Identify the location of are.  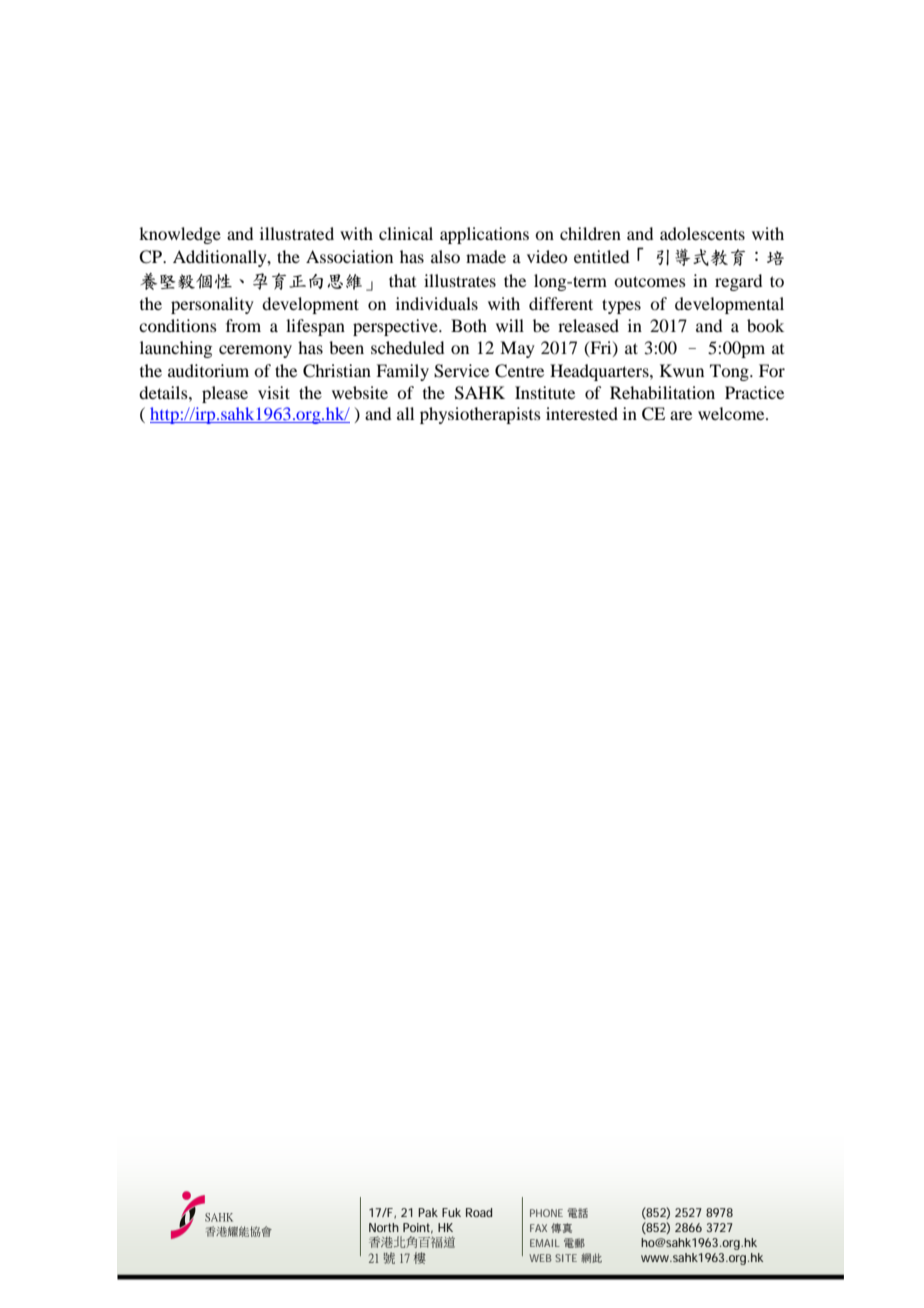
(681, 415).
